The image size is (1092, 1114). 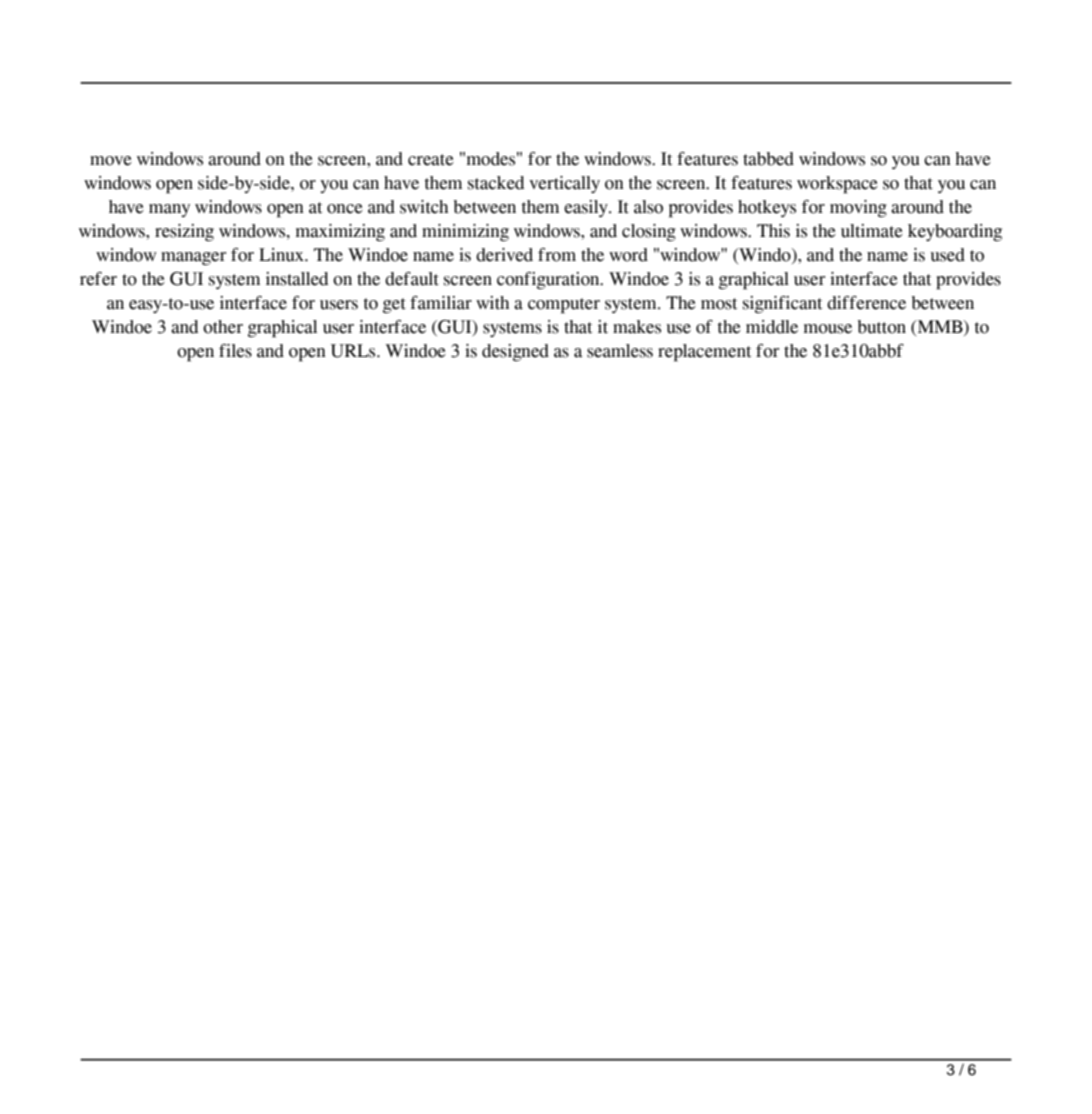 I want to click on manager, so click(x=193, y=258).
